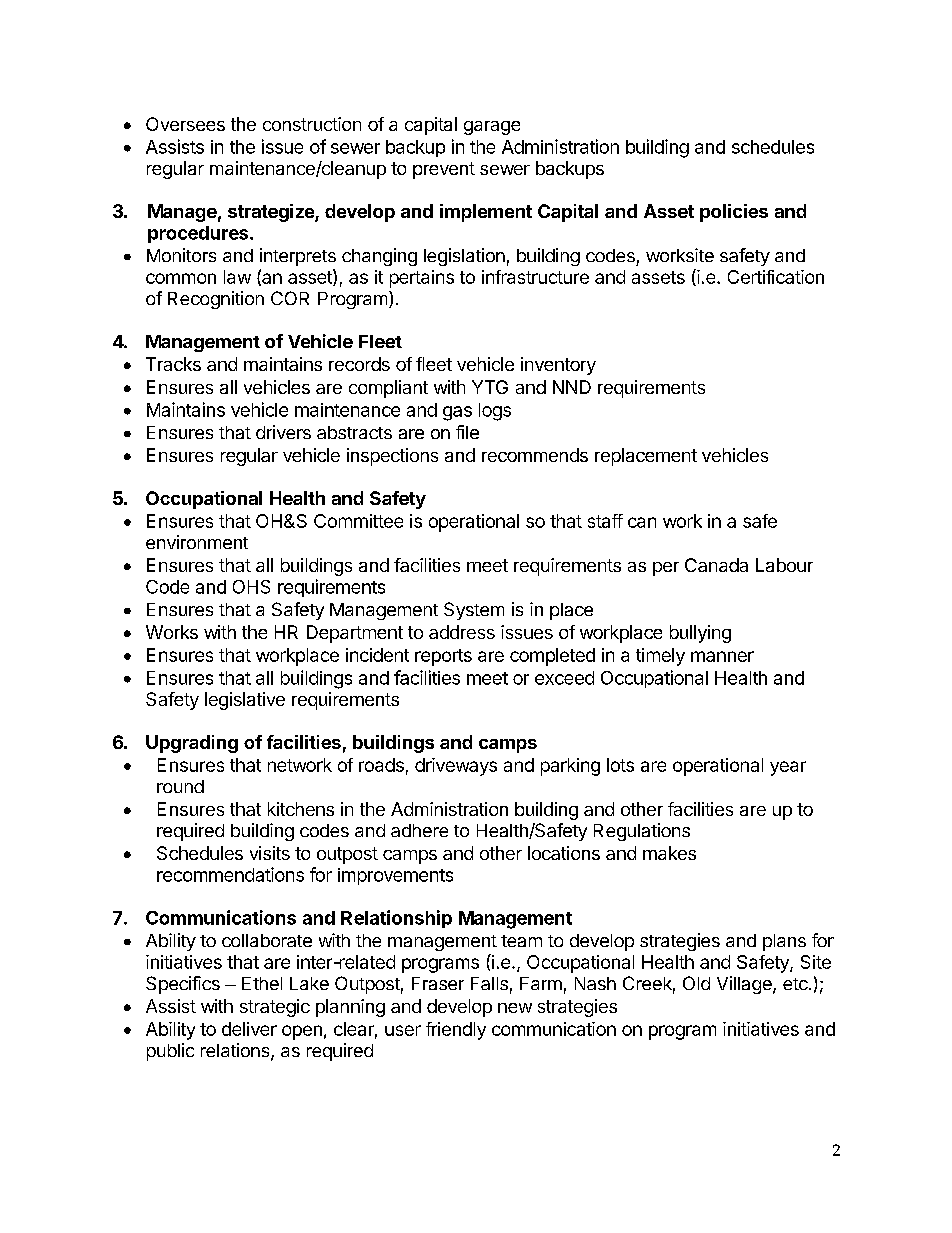 The image size is (952, 1233). I want to click on Canada, so click(716, 565).
